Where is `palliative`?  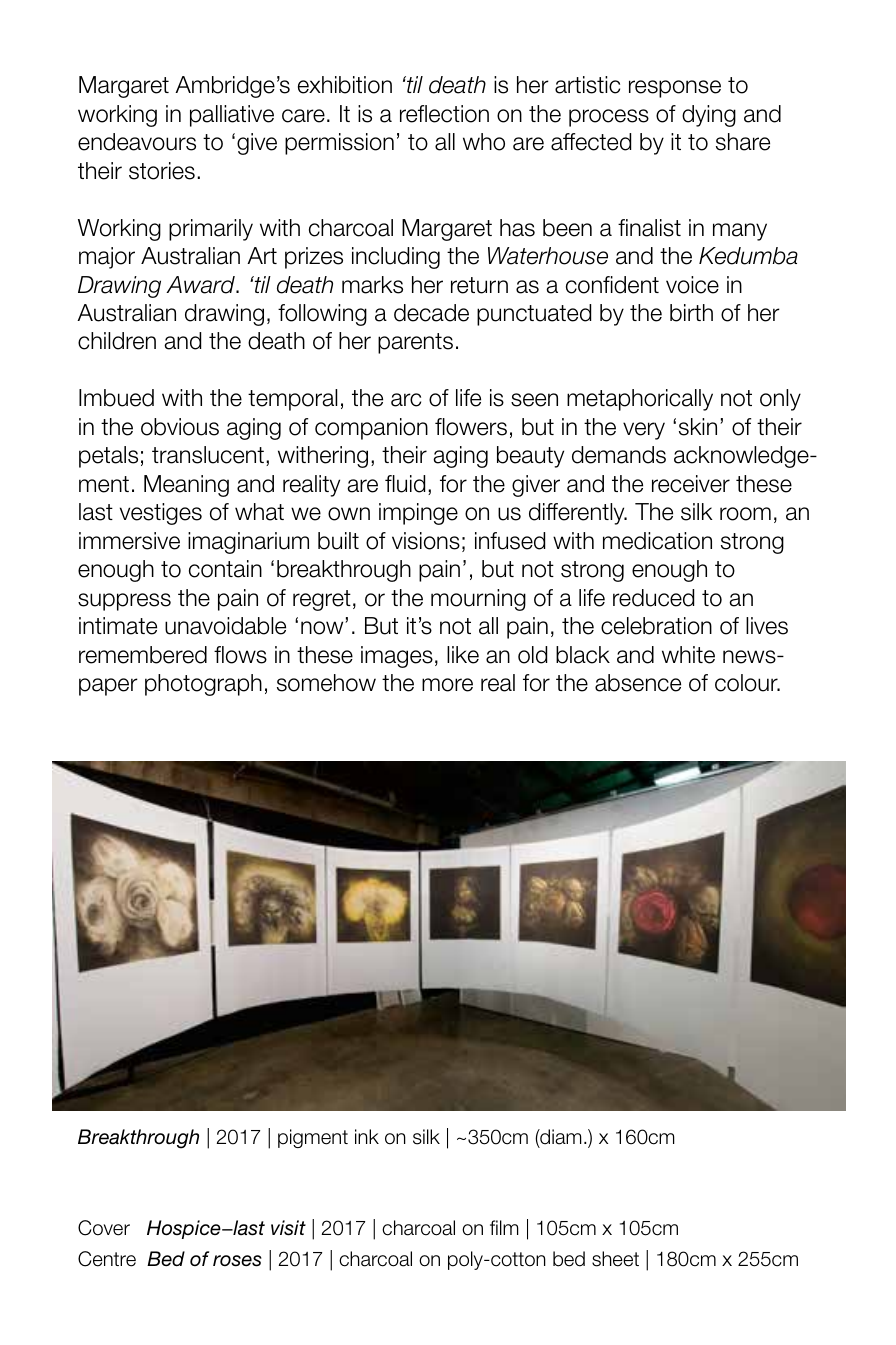 palliative is located at coordinates (232, 116).
